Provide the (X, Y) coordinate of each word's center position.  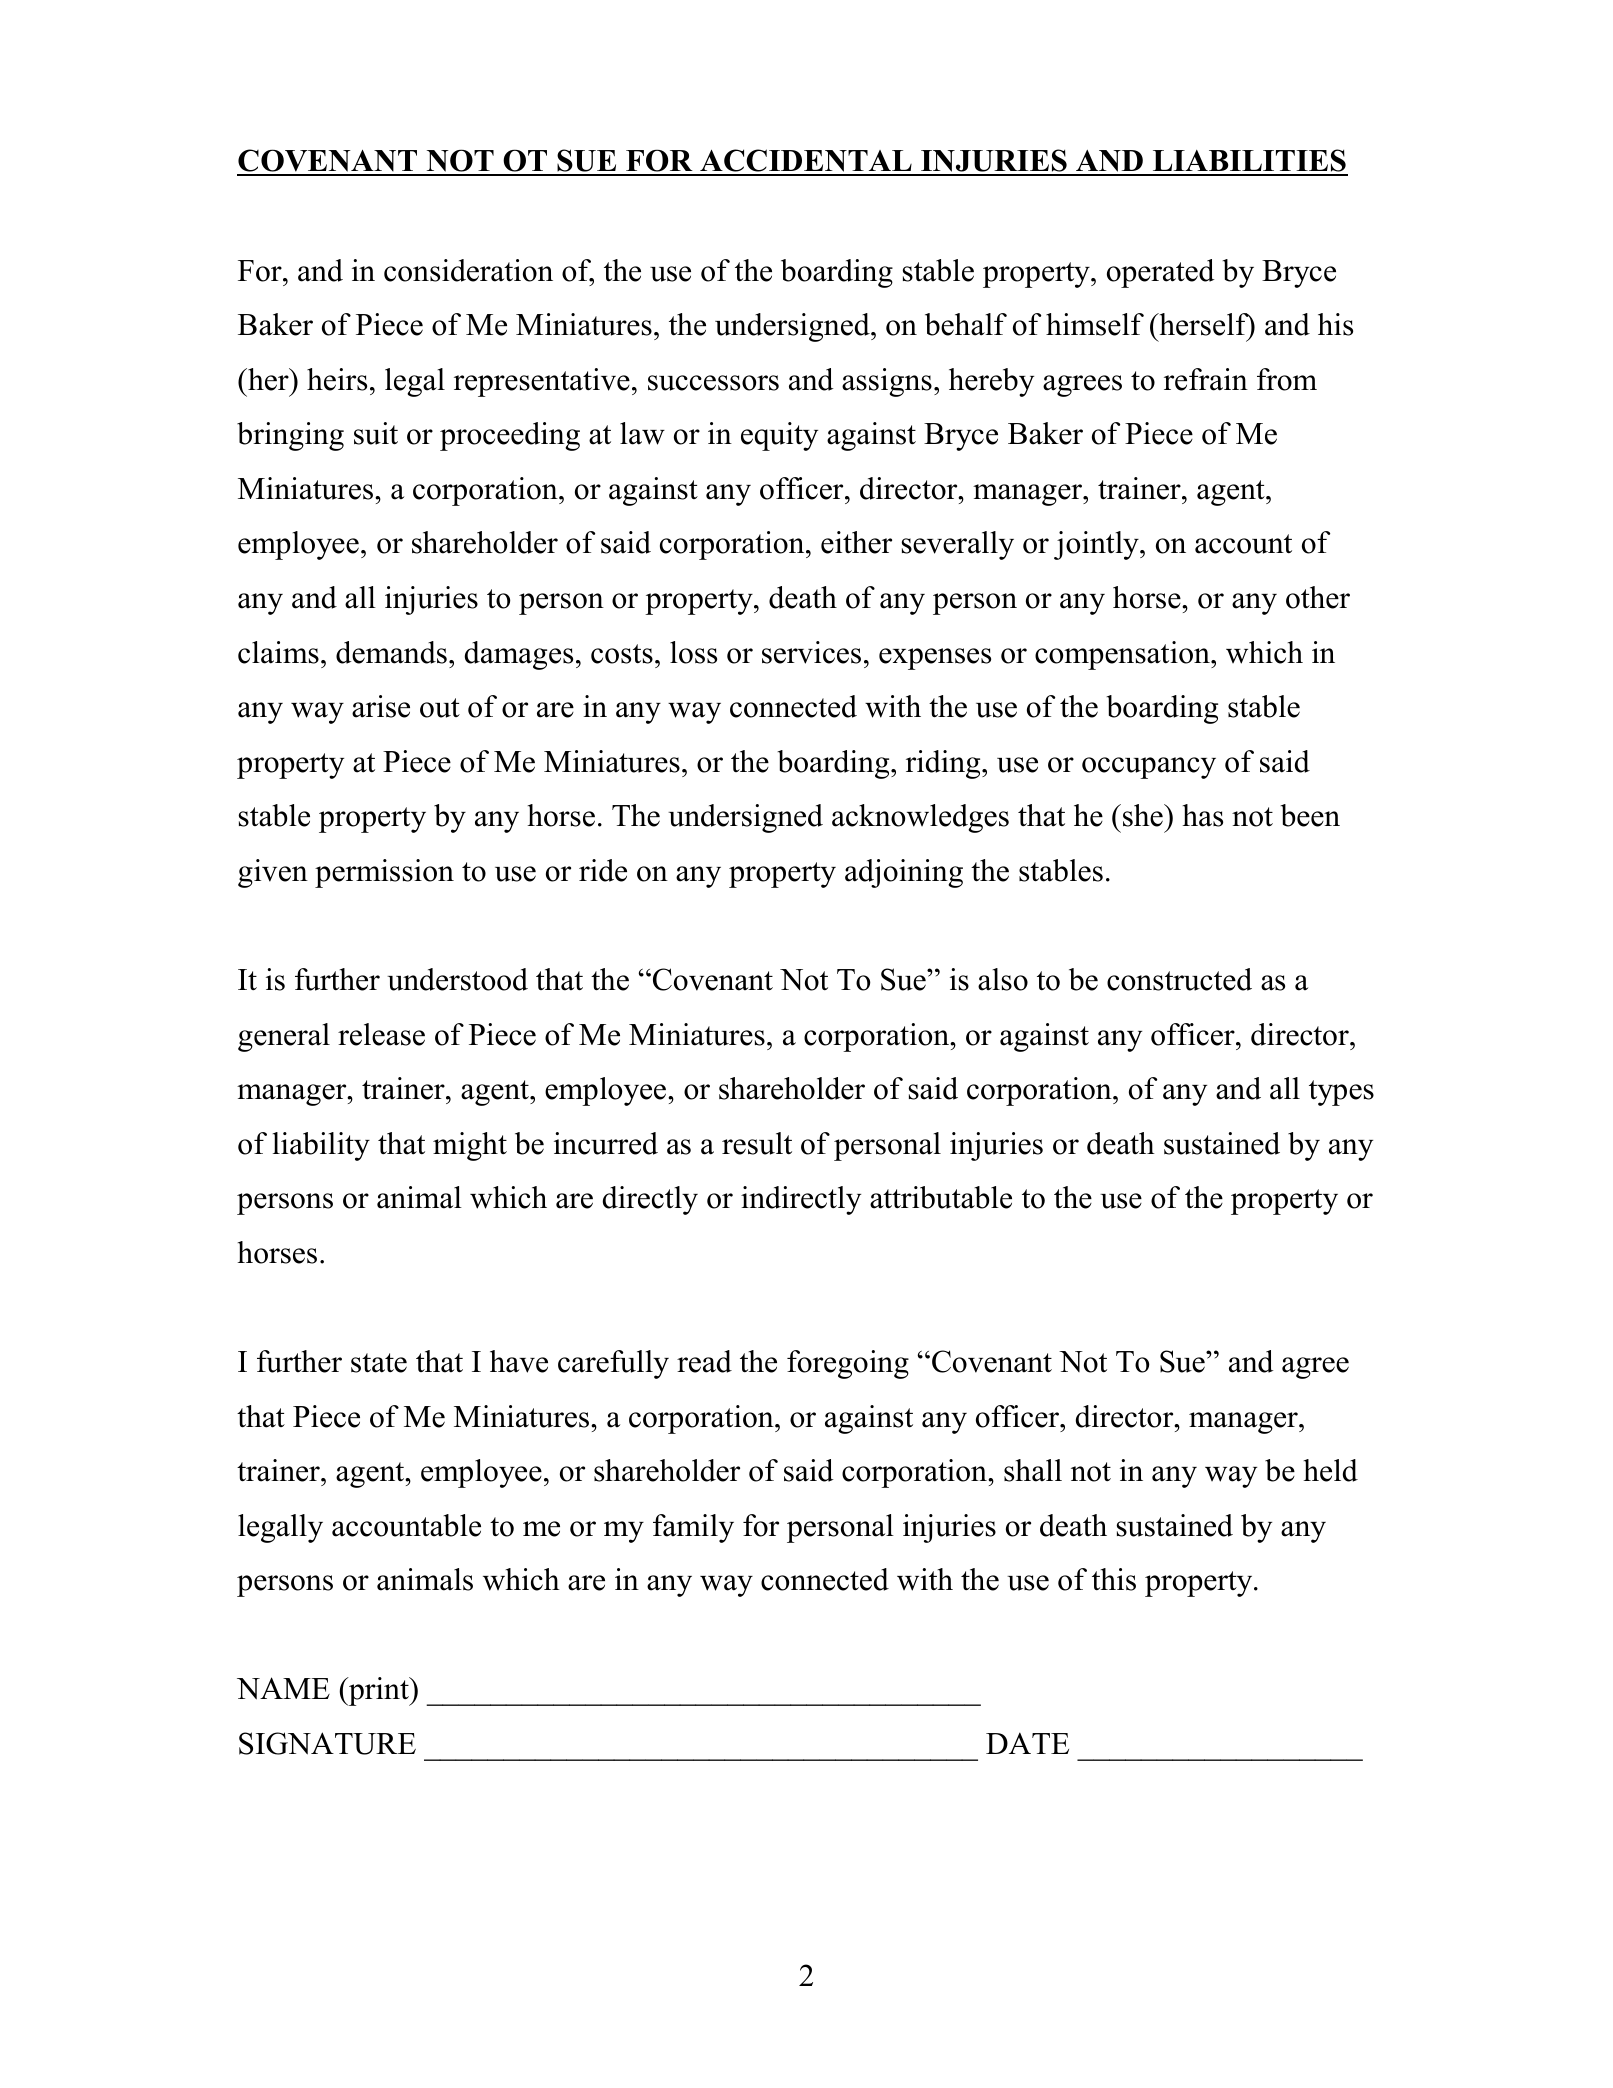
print (379, 1691)
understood (457, 979)
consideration (468, 270)
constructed (1179, 979)
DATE (1027, 1743)
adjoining (904, 873)
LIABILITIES (1249, 162)
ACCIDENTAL (806, 162)
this (1114, 1579)
